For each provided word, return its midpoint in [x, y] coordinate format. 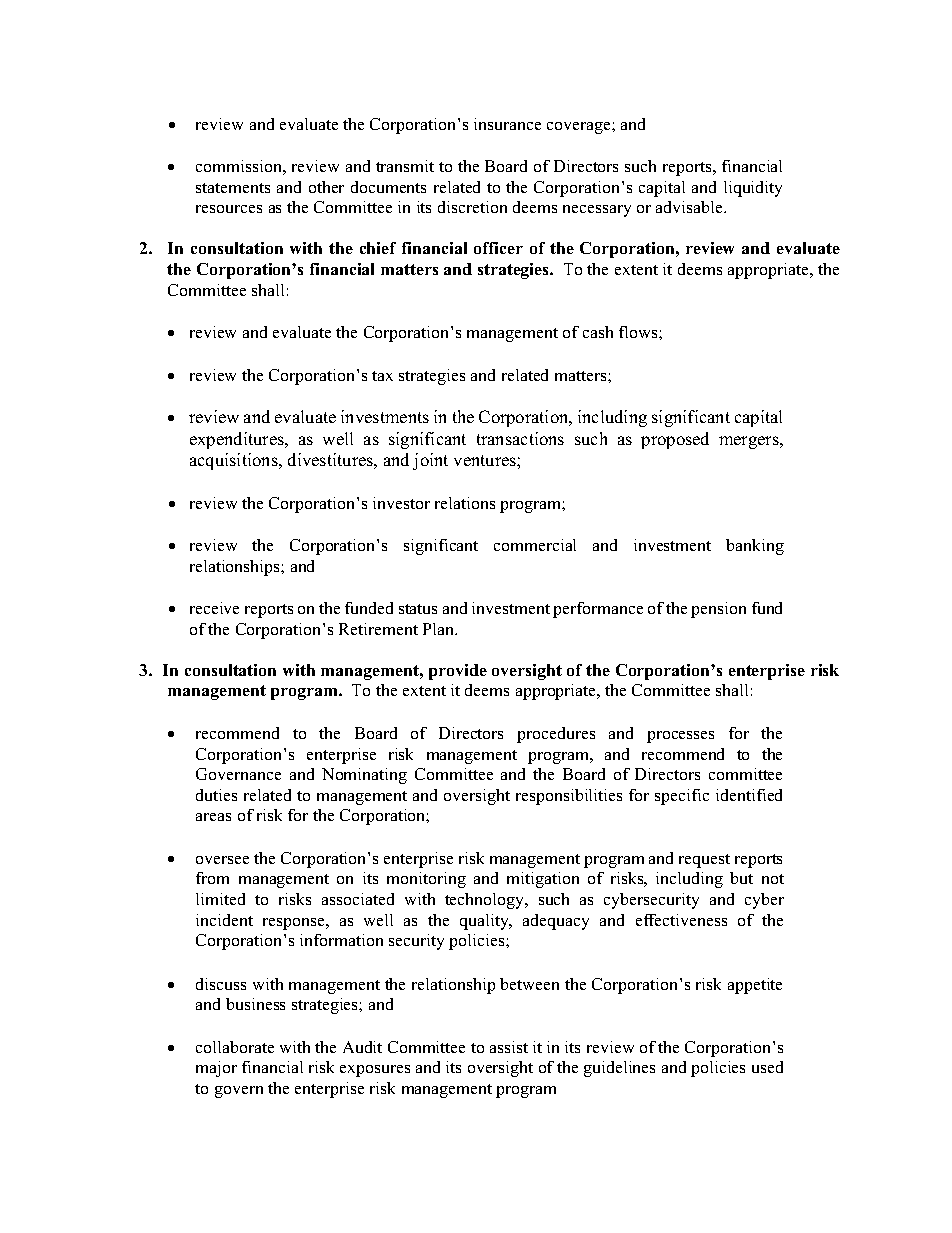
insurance [507, 124]
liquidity [753, 189]
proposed [675, 440]
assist [509, 1047]
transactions [520, 438]
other [326, 187]
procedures [556, 735]
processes [680, 737]
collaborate [235, 1047]
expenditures [238, 440]
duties [216, 795]
